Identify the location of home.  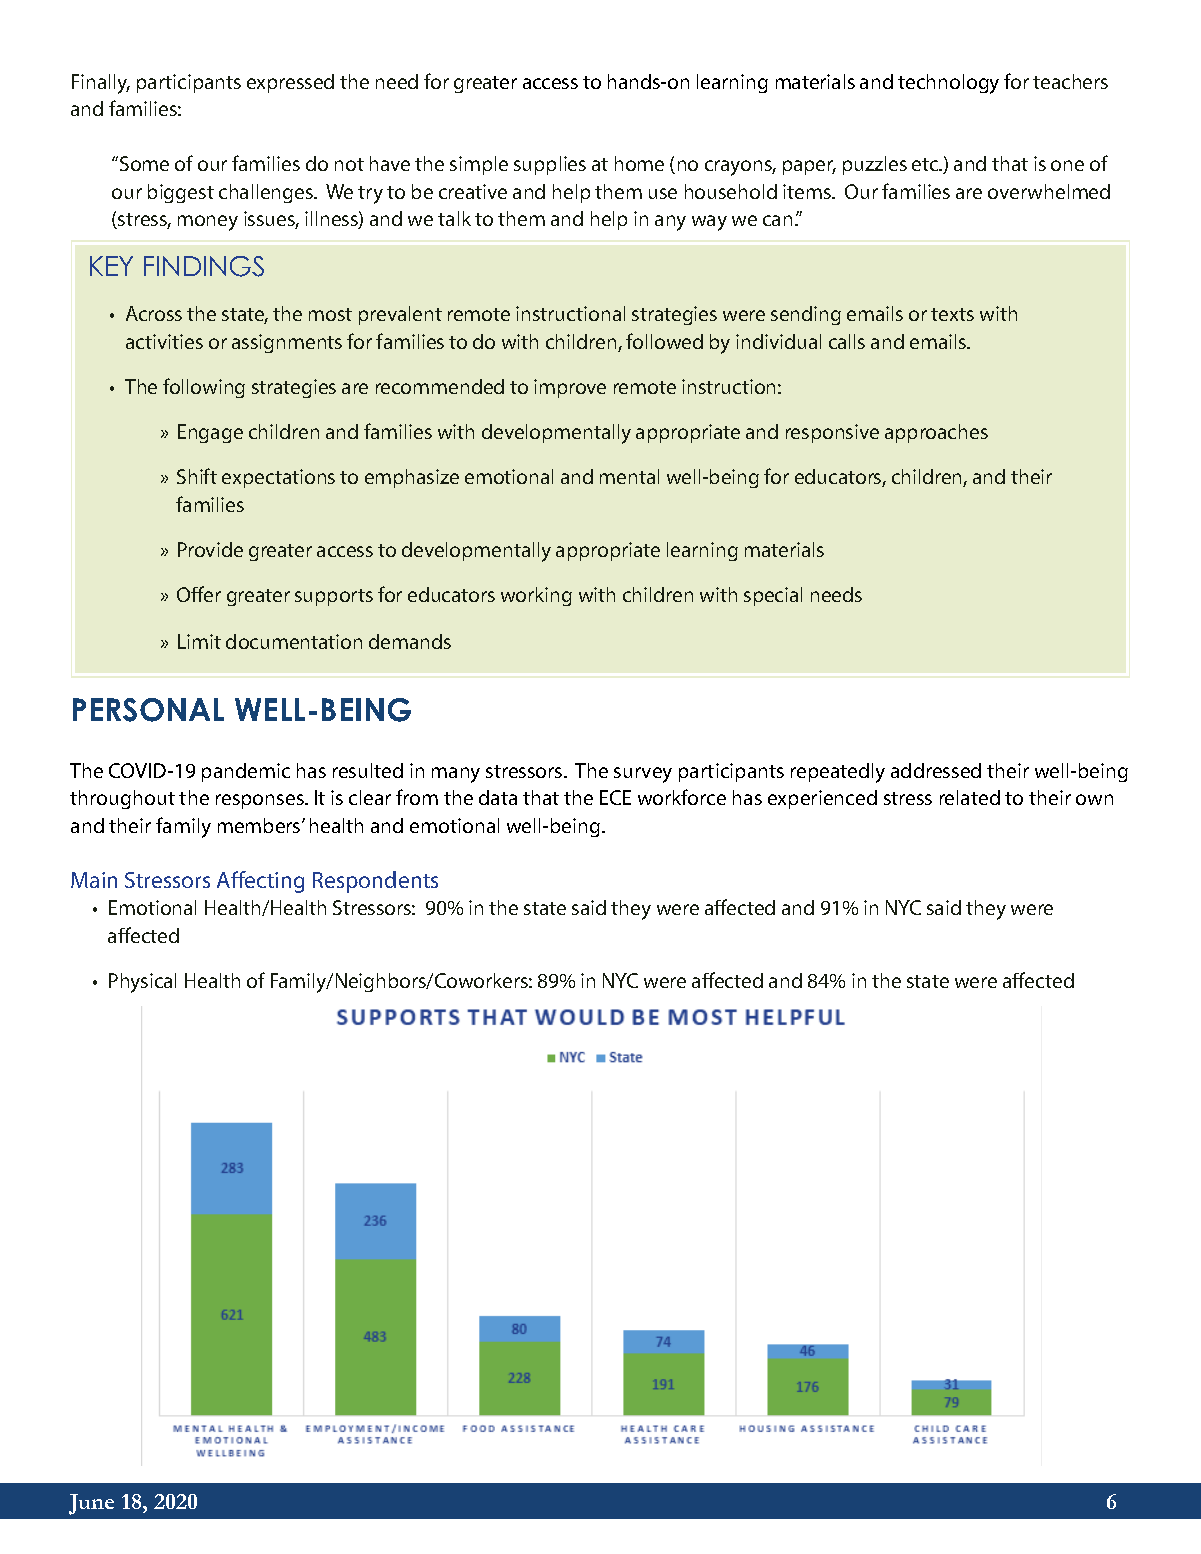
(639, 163).
